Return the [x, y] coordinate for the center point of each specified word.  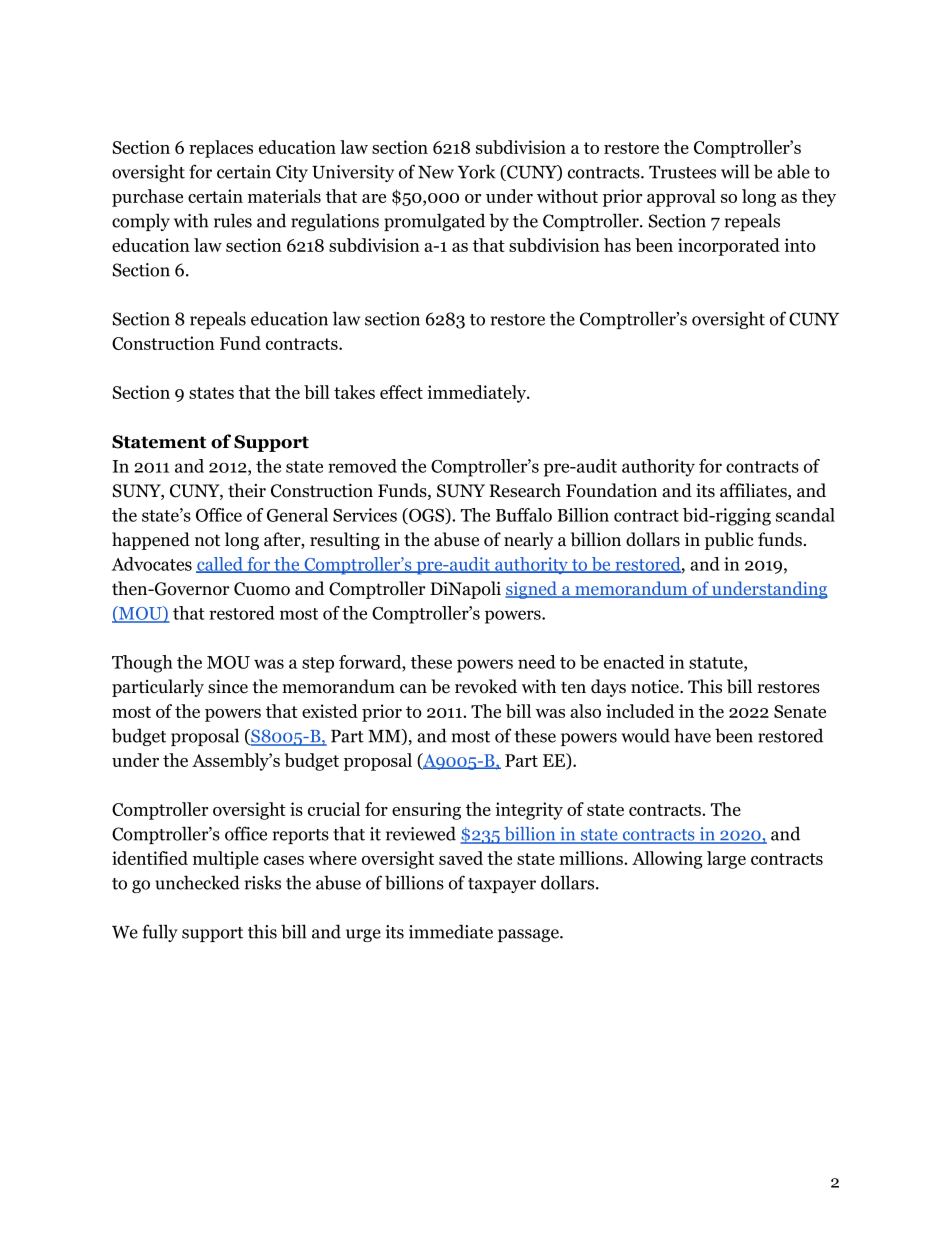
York [476, 171]
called [220, 565]
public [729, 541]
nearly [528, 541]
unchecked [197, 882]
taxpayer [502, 885]
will [735, 171]
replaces [221, 149]
